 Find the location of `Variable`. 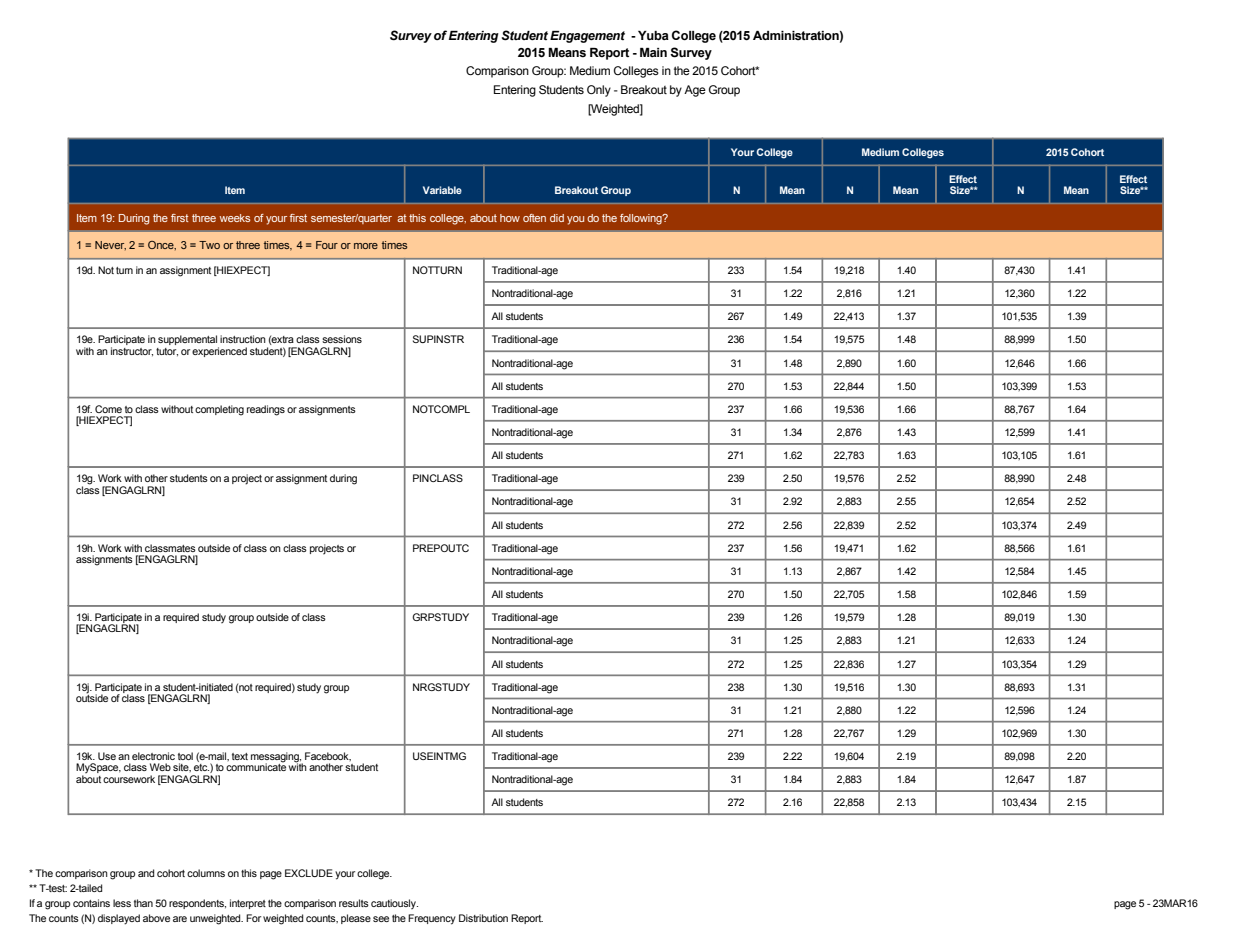

Variable is located at coordinates (442, 190).
